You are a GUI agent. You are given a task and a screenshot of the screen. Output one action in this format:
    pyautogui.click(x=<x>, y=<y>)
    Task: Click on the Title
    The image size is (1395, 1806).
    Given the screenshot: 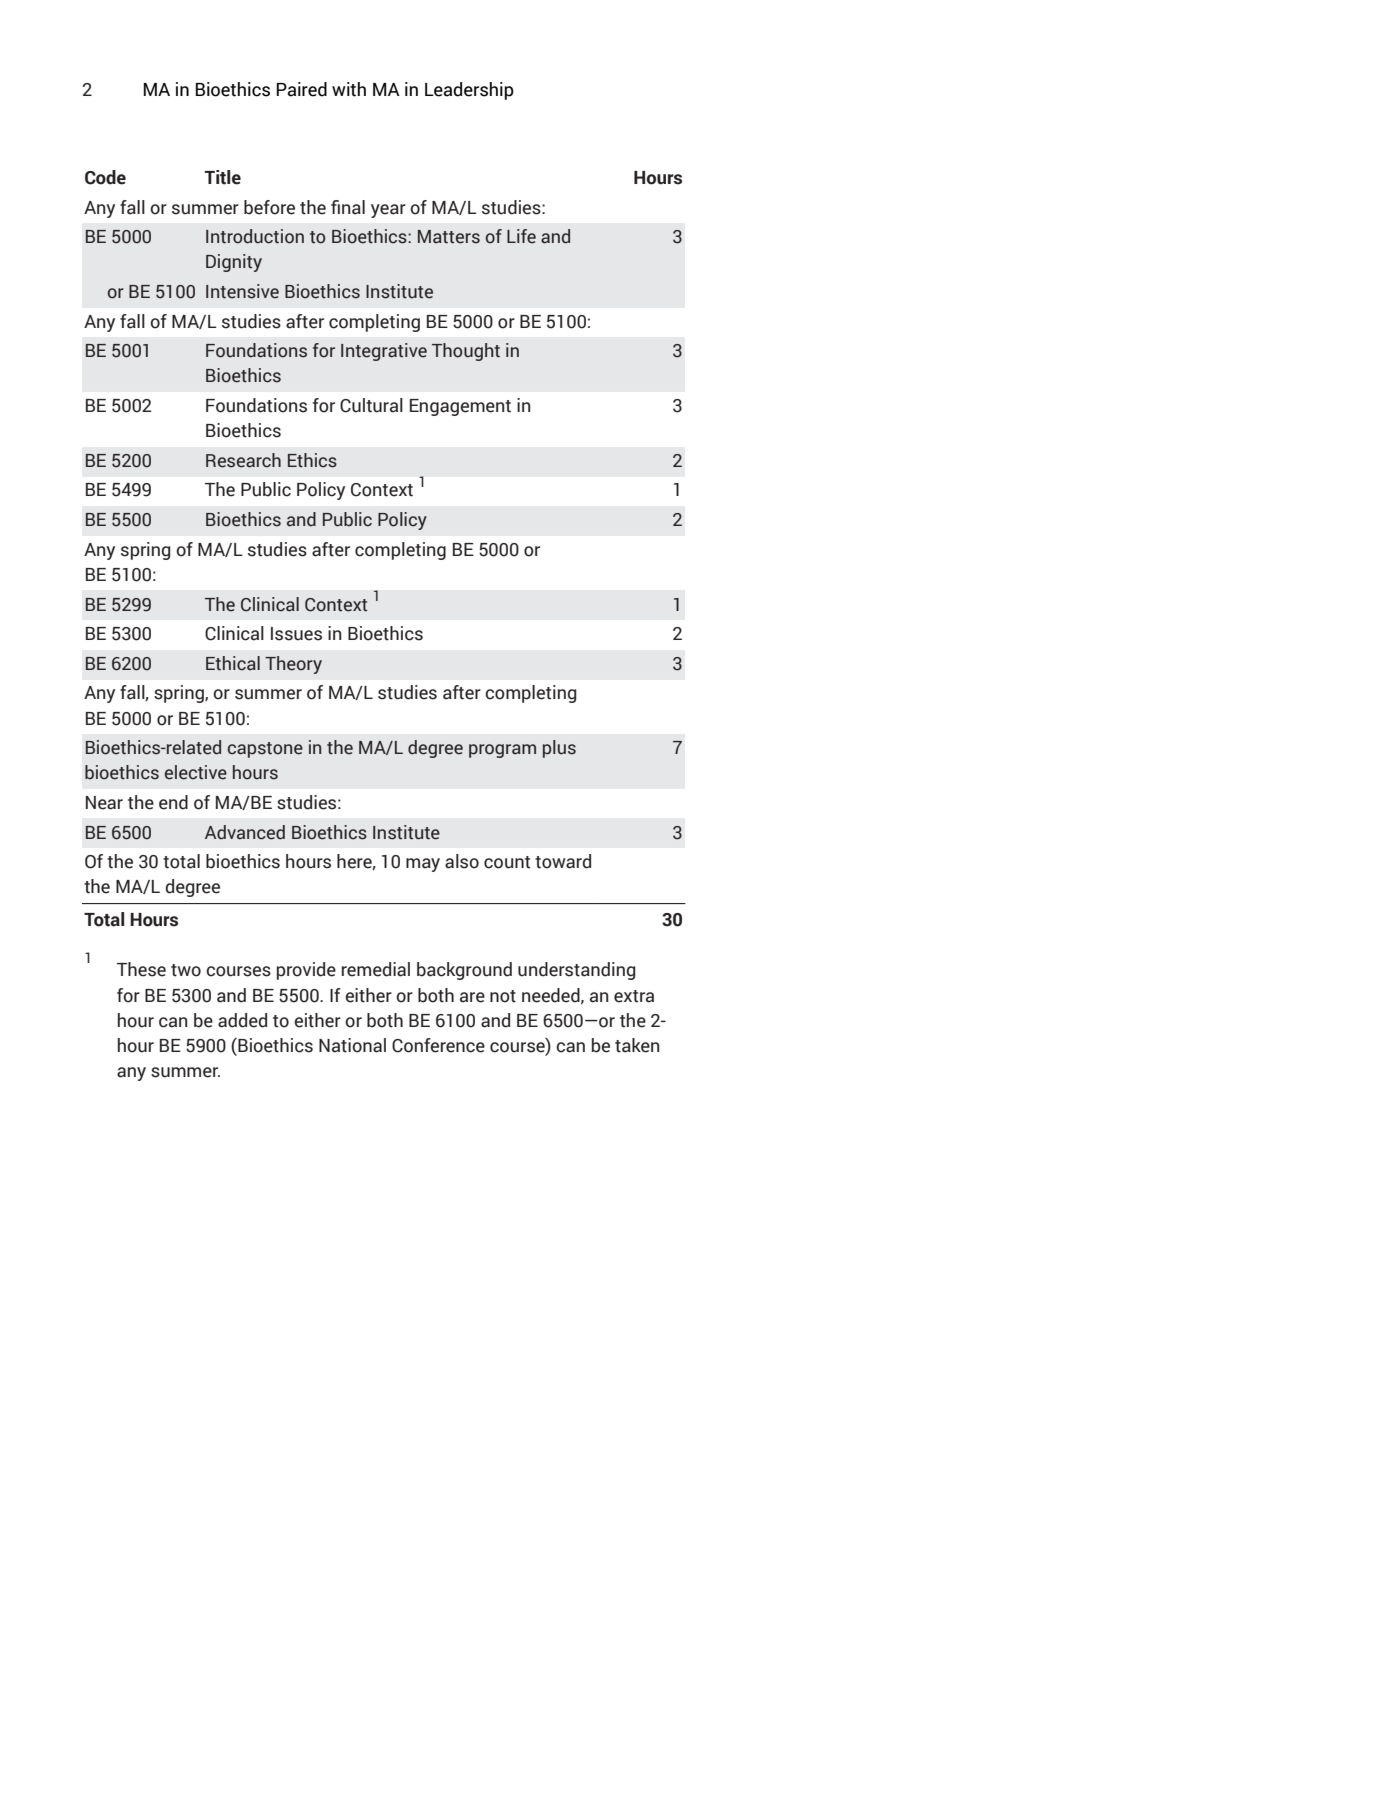 What is the action you would take?
    pyautogui.click(x=223, y=177)
